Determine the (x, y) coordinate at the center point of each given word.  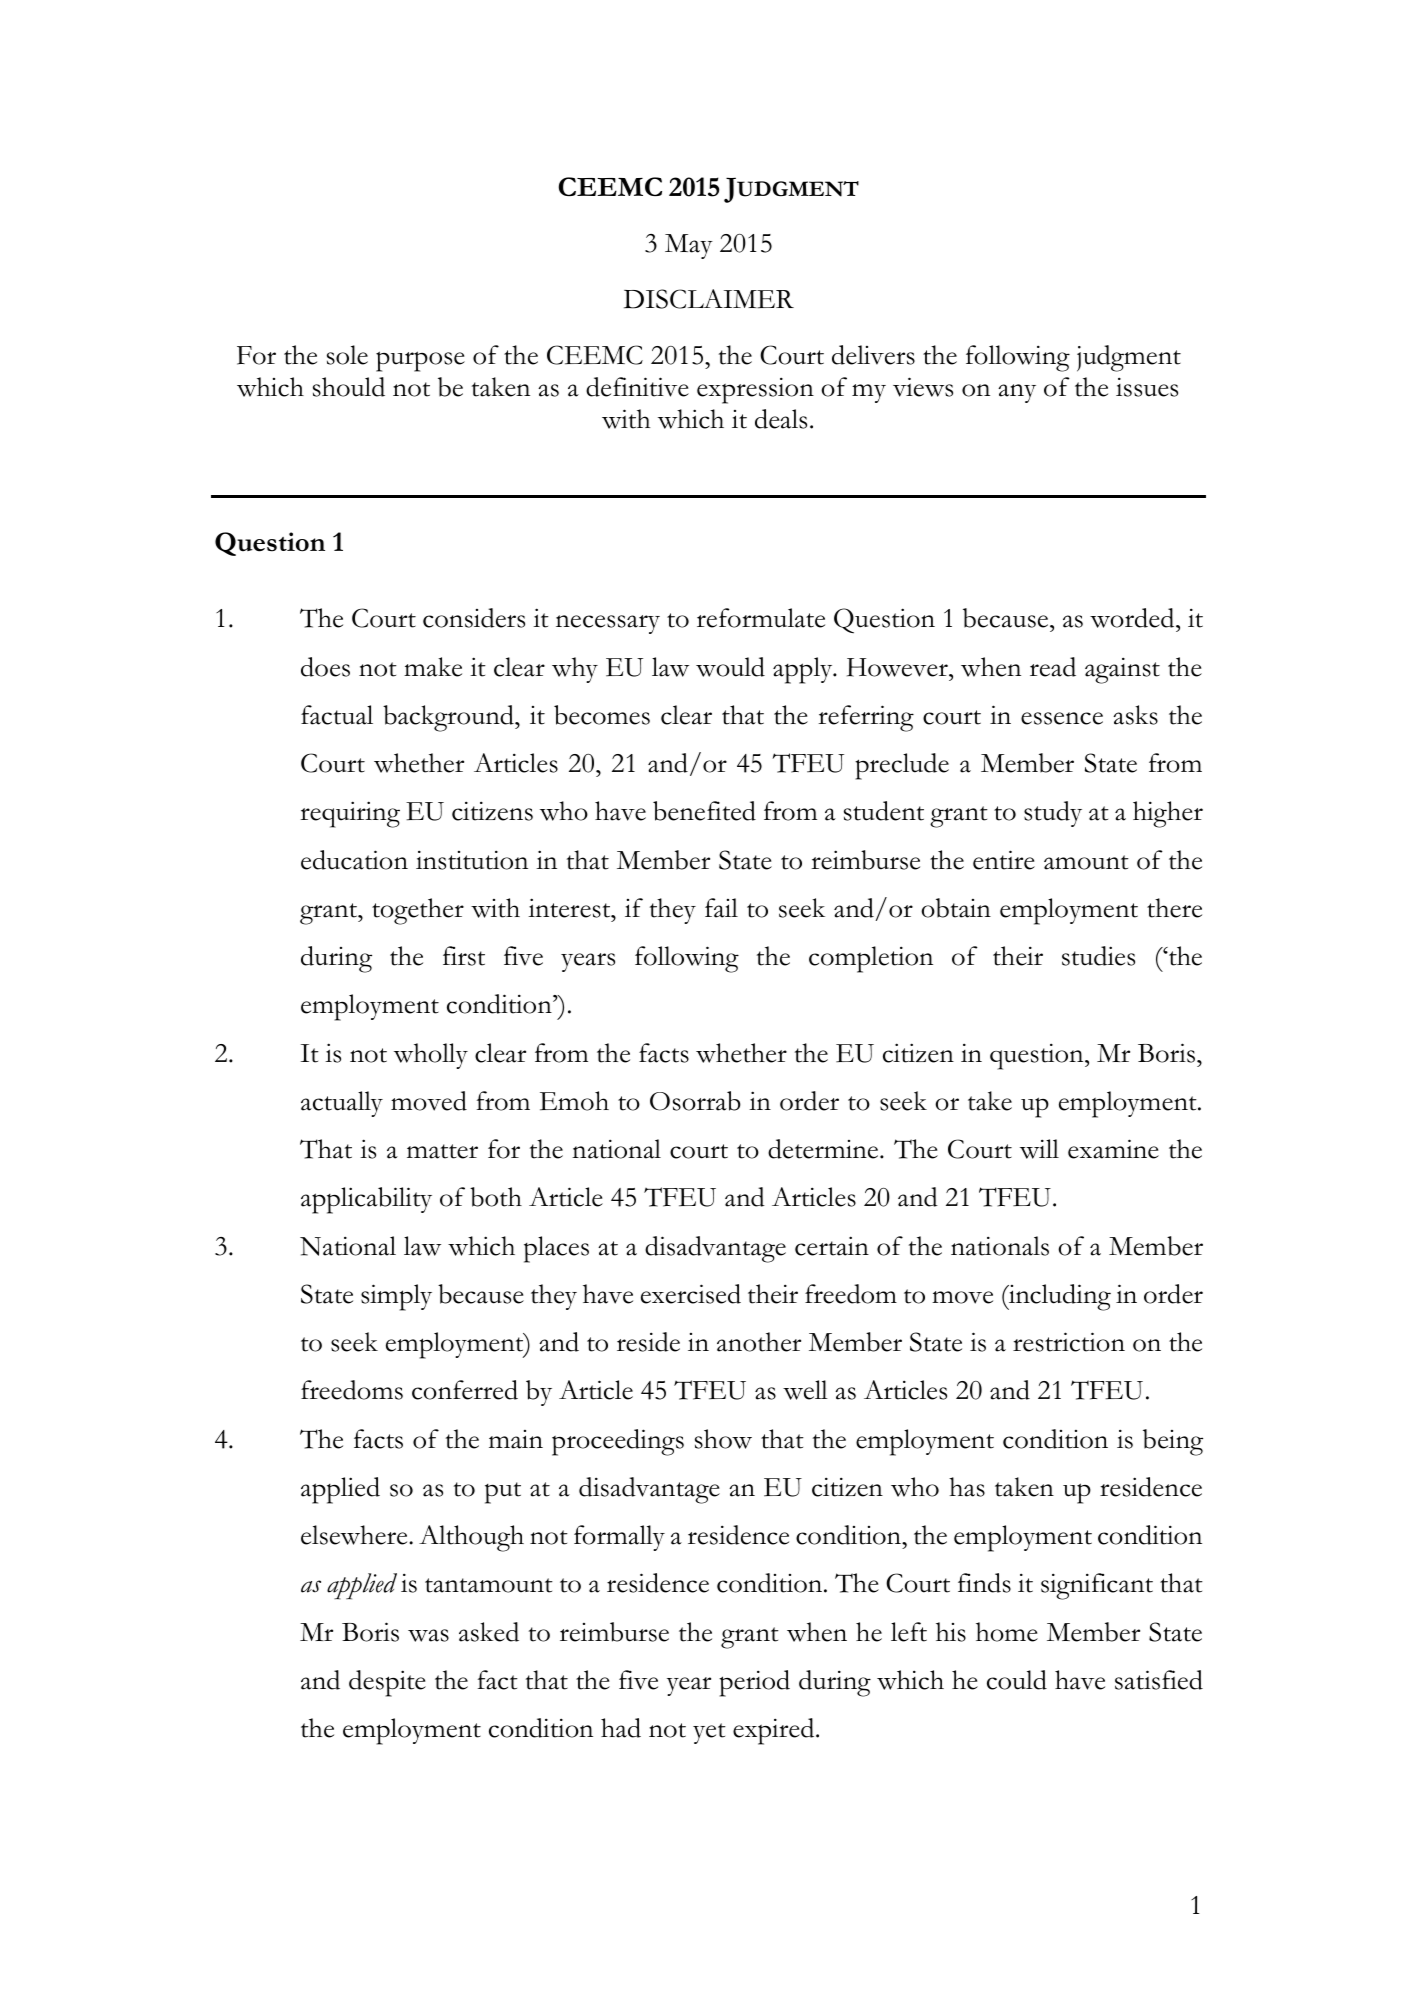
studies (1098, 956)
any (1017, 393)
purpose (420, 361)
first (464, 956)
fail (721, 908)
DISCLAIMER (709, 299)
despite (387, 1683)
